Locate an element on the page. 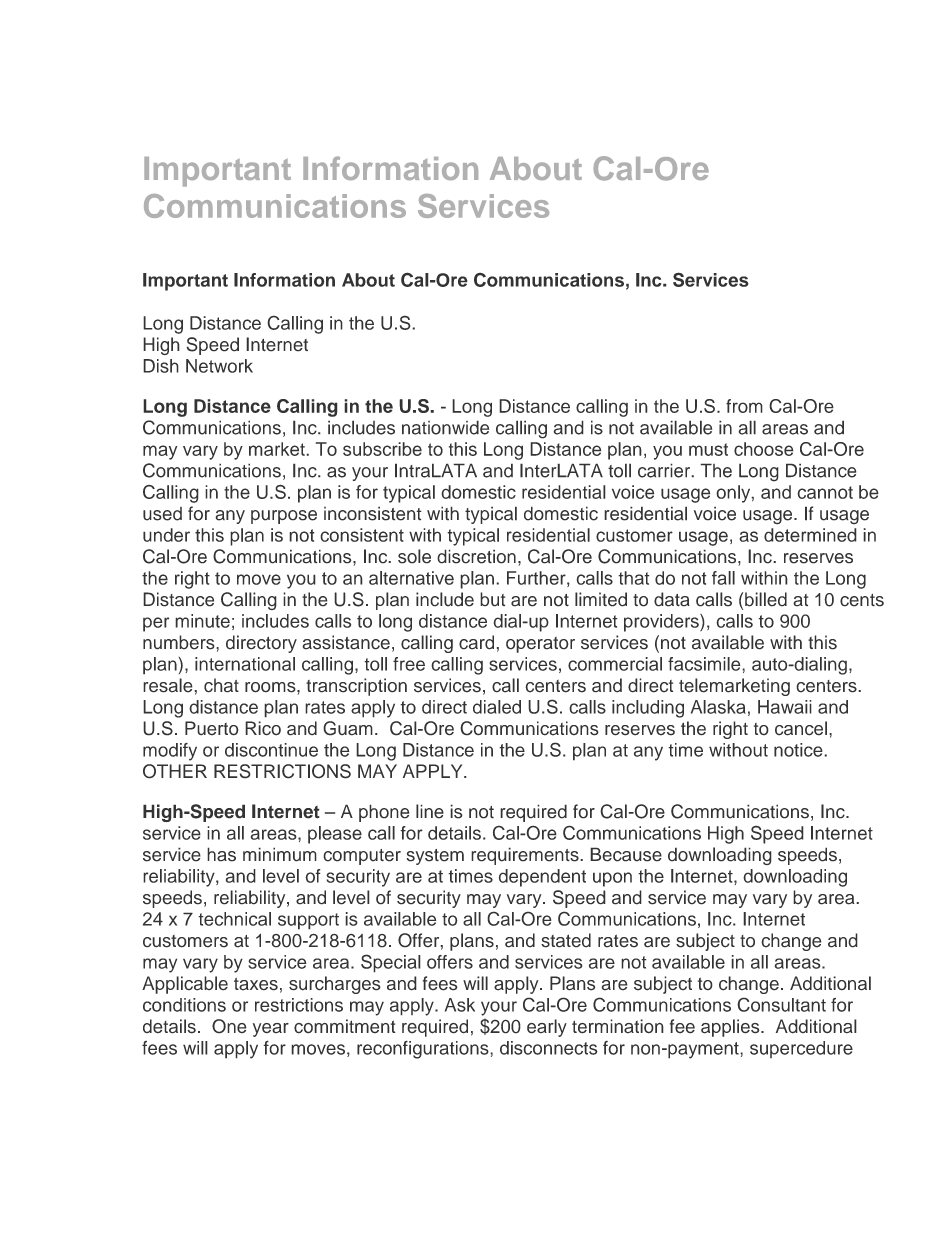  from is located at coordinates (744, 406).
